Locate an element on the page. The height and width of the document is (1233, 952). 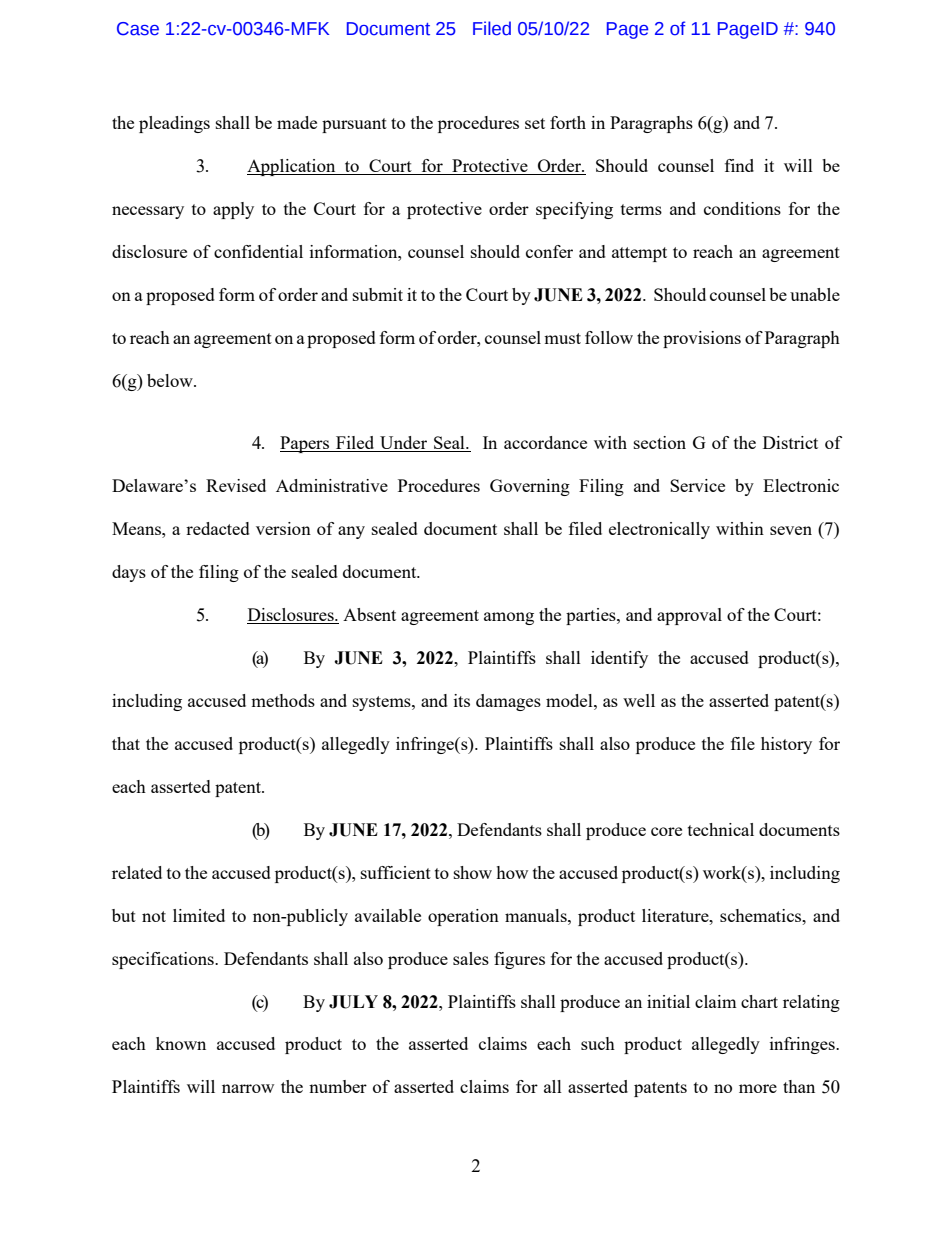
submit is located at coordinates (378, 294).
